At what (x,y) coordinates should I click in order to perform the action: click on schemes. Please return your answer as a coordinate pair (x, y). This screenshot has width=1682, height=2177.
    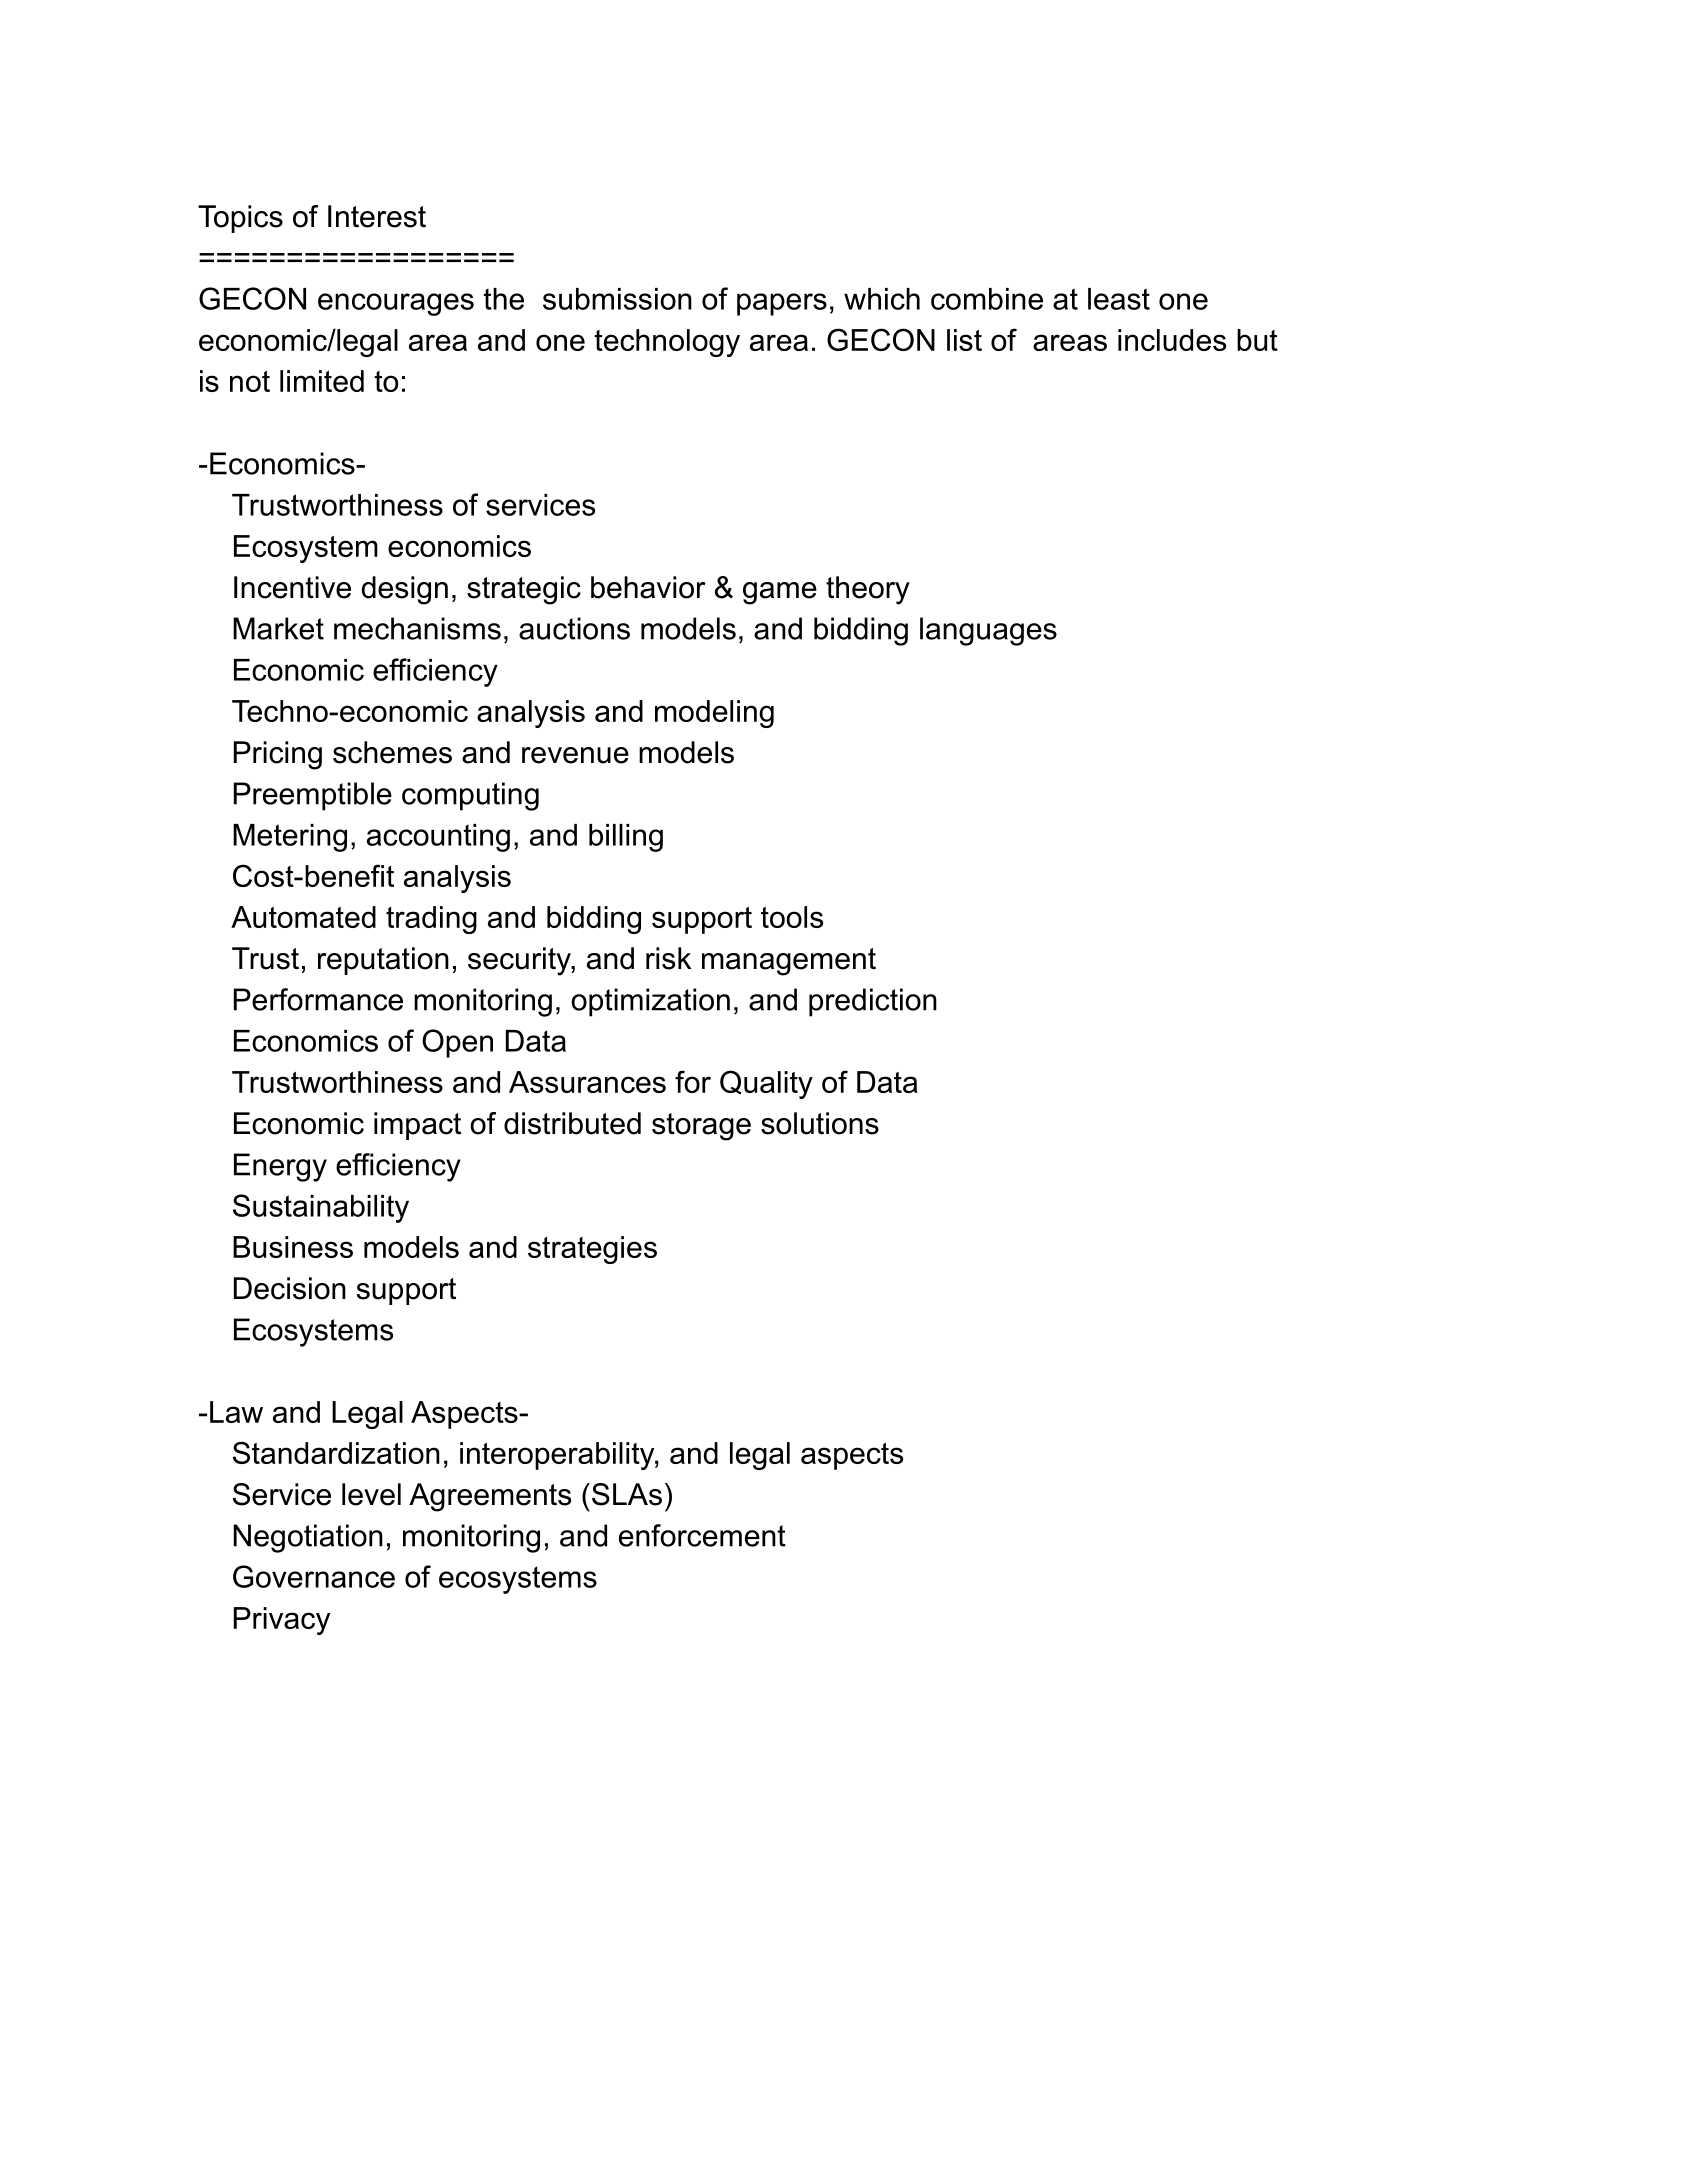
    Looking at the image, I should click on (392, 752).
